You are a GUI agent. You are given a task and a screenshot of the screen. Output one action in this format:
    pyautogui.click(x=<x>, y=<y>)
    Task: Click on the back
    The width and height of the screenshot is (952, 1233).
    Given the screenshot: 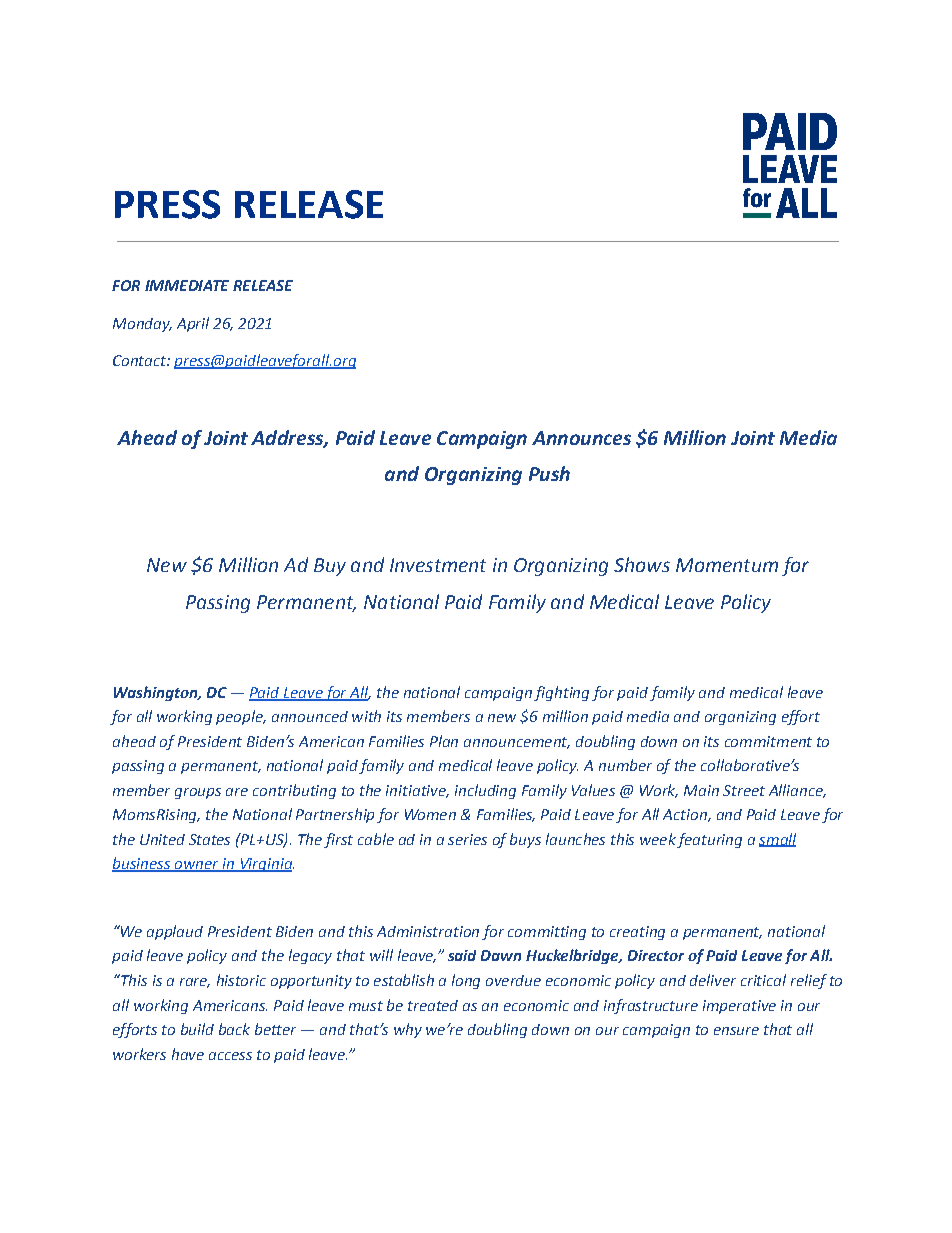 What is the action you would take?
    pyautogui.click(x=234, y=1029)
